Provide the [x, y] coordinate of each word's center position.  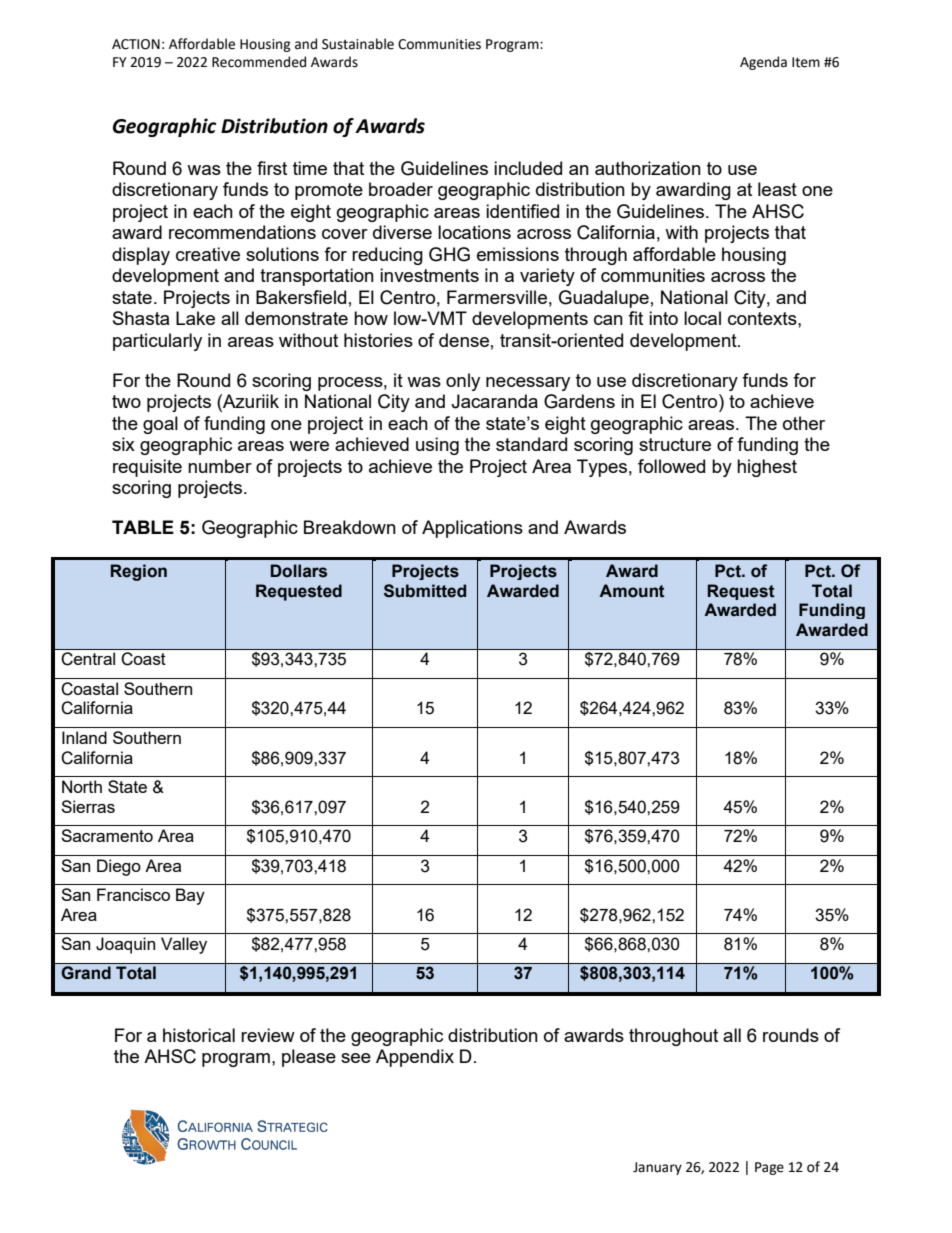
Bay [190, 896]
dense [464, 340]
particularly [157, 342]
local [702, 318]
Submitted [425, 591]
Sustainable [358, 44]
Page [769, 1168]
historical [199, 1035]
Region [139, 572]
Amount [632, 591]
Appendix [415, 1058]
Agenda [763, 63]
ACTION [136, 44]
